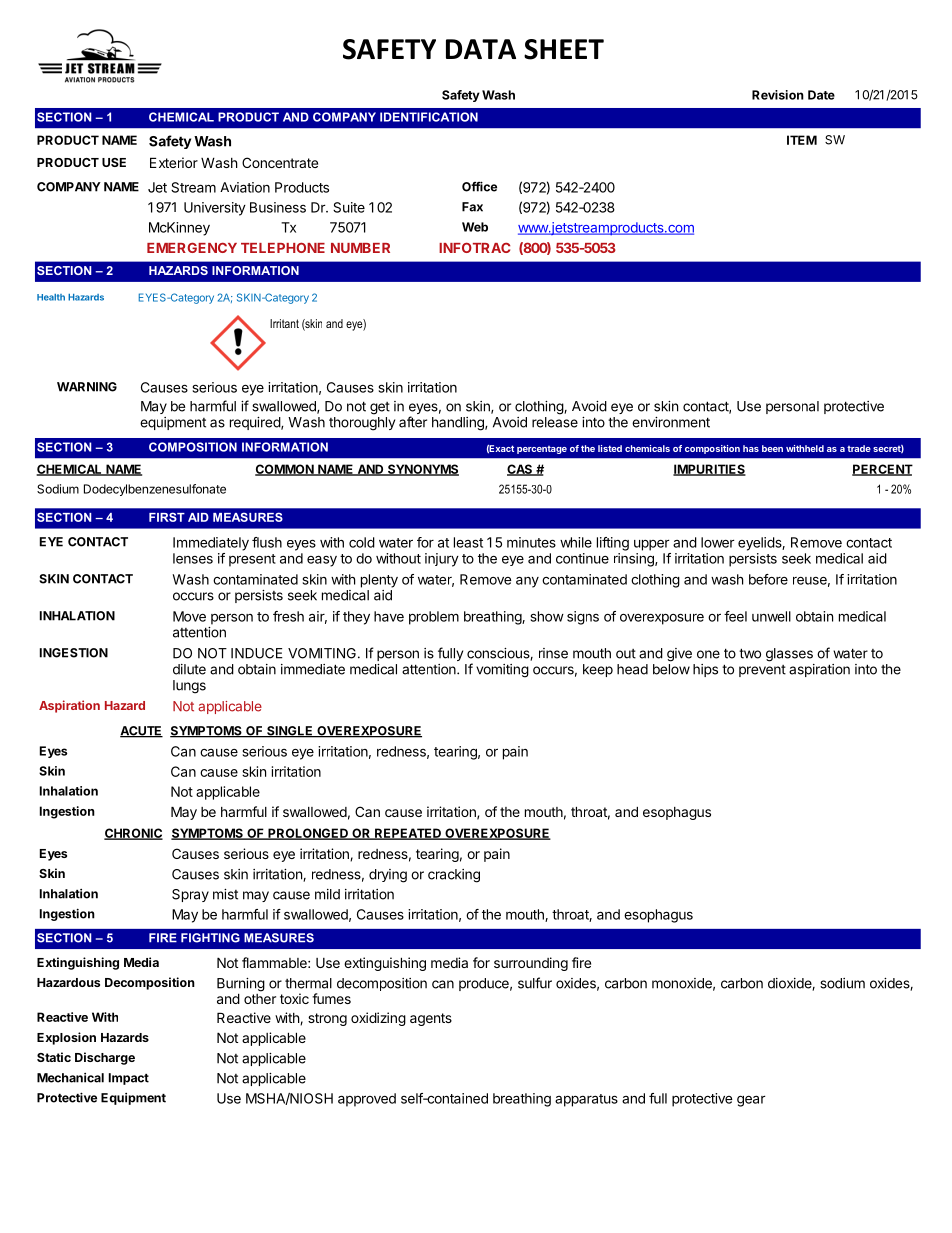 Image resolution: width=952 pixels, height=1233 pixels. Describe the element at coordinates (762, 671) in the screenshot. I see `prevent` at that location.
